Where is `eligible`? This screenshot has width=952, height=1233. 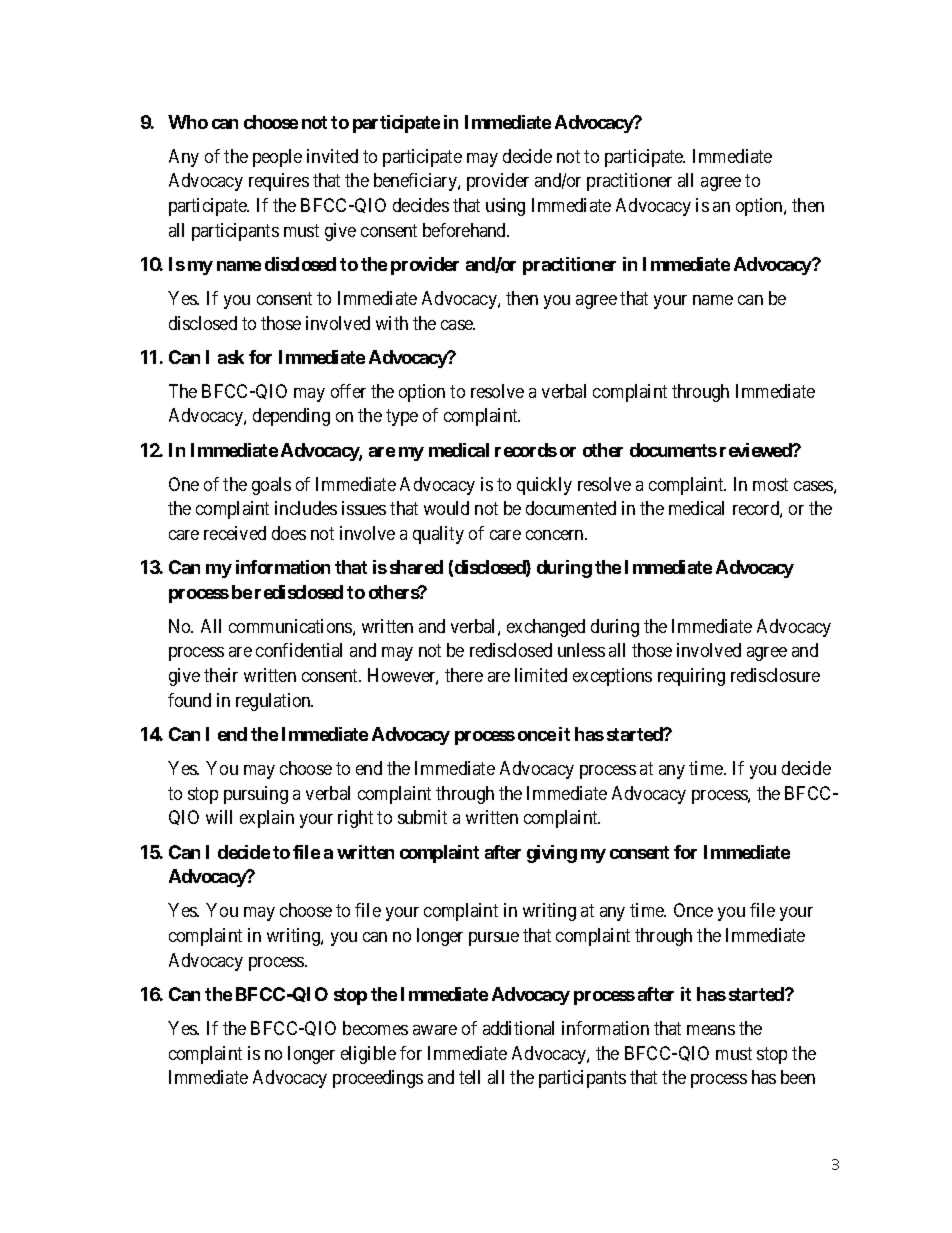
eligible is located at coordinates (368, 1055).
